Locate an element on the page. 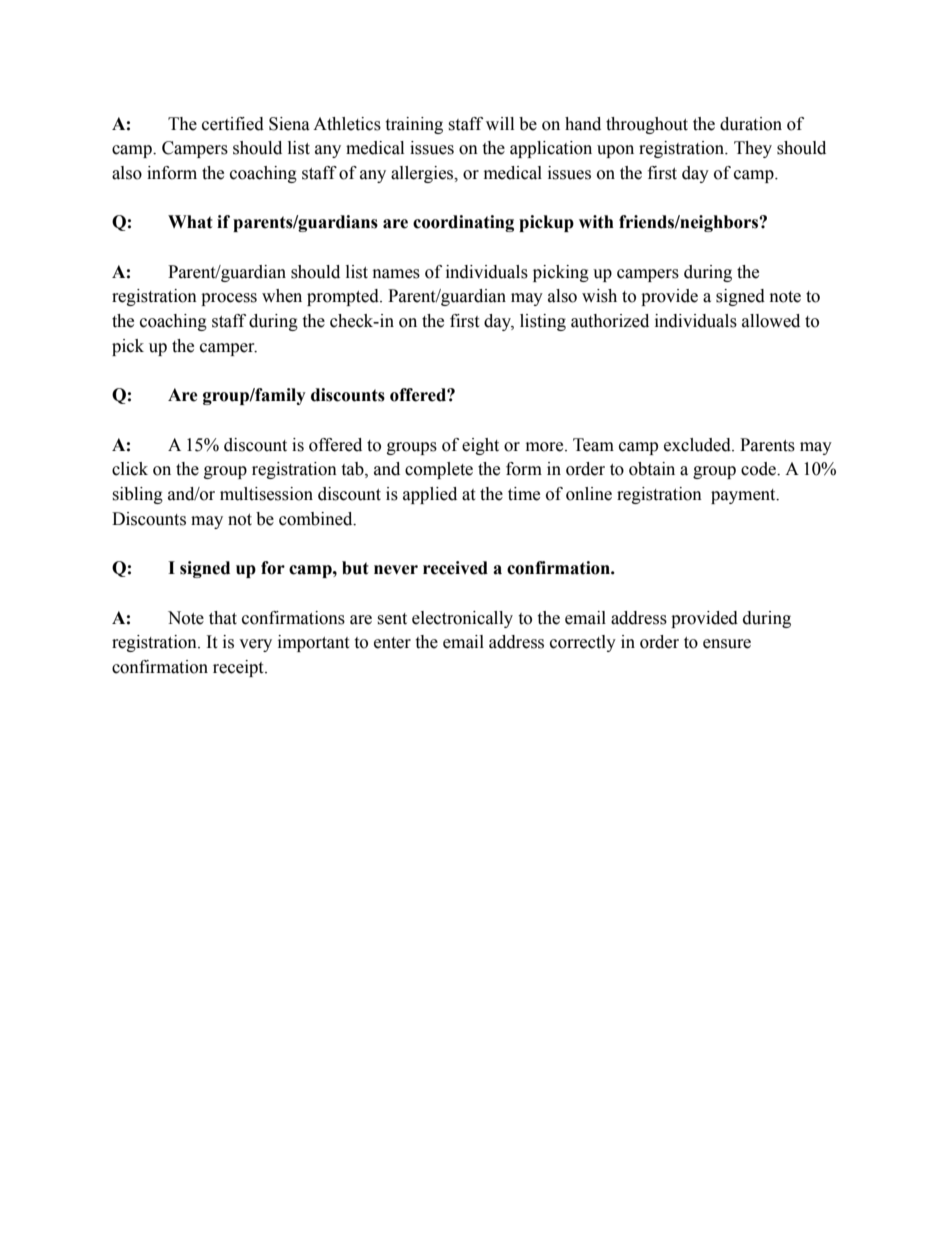  eight is located at coordinates (480, 446).
